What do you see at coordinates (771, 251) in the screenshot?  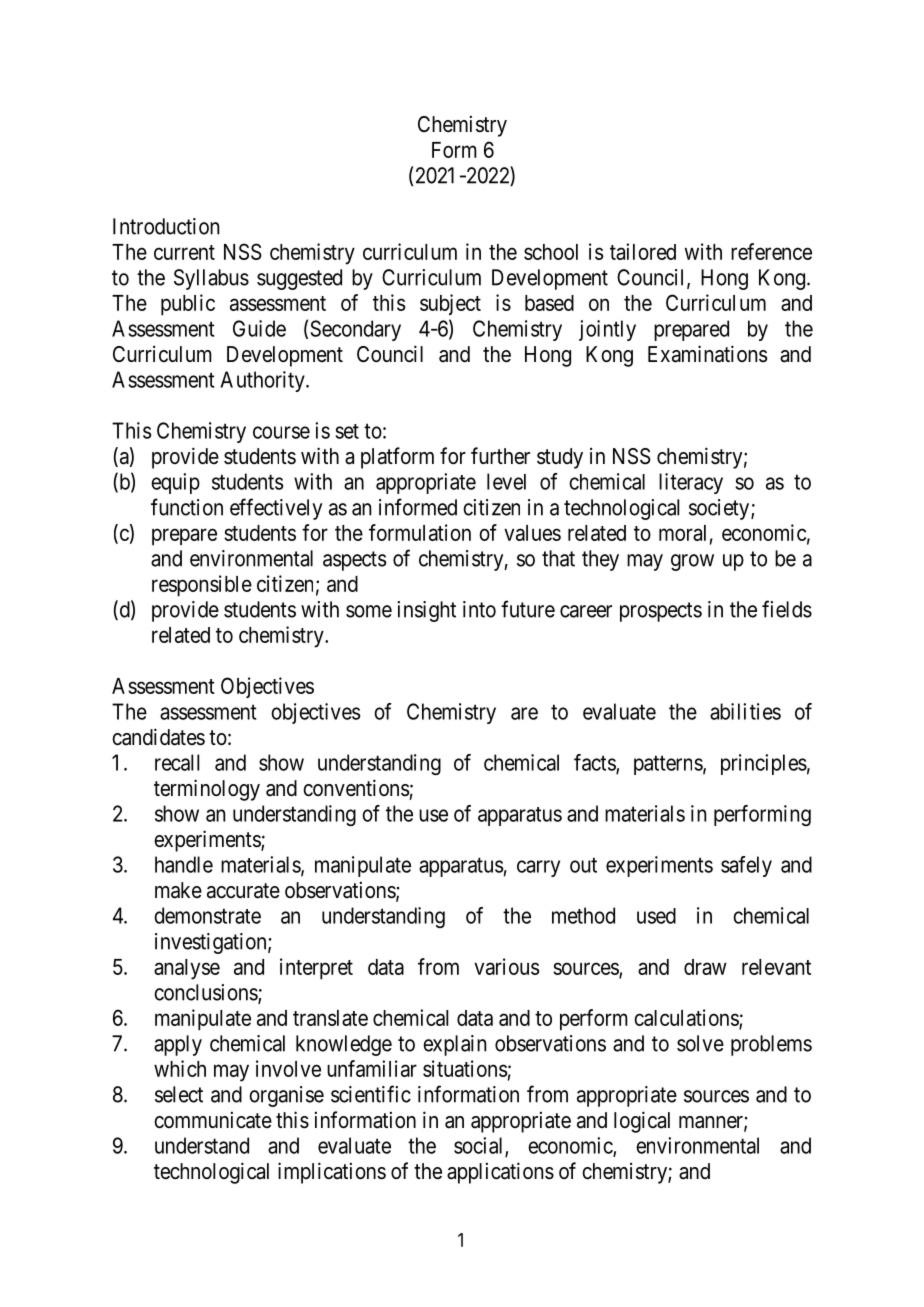 I see `reference` at bounding box center [771, 251].
